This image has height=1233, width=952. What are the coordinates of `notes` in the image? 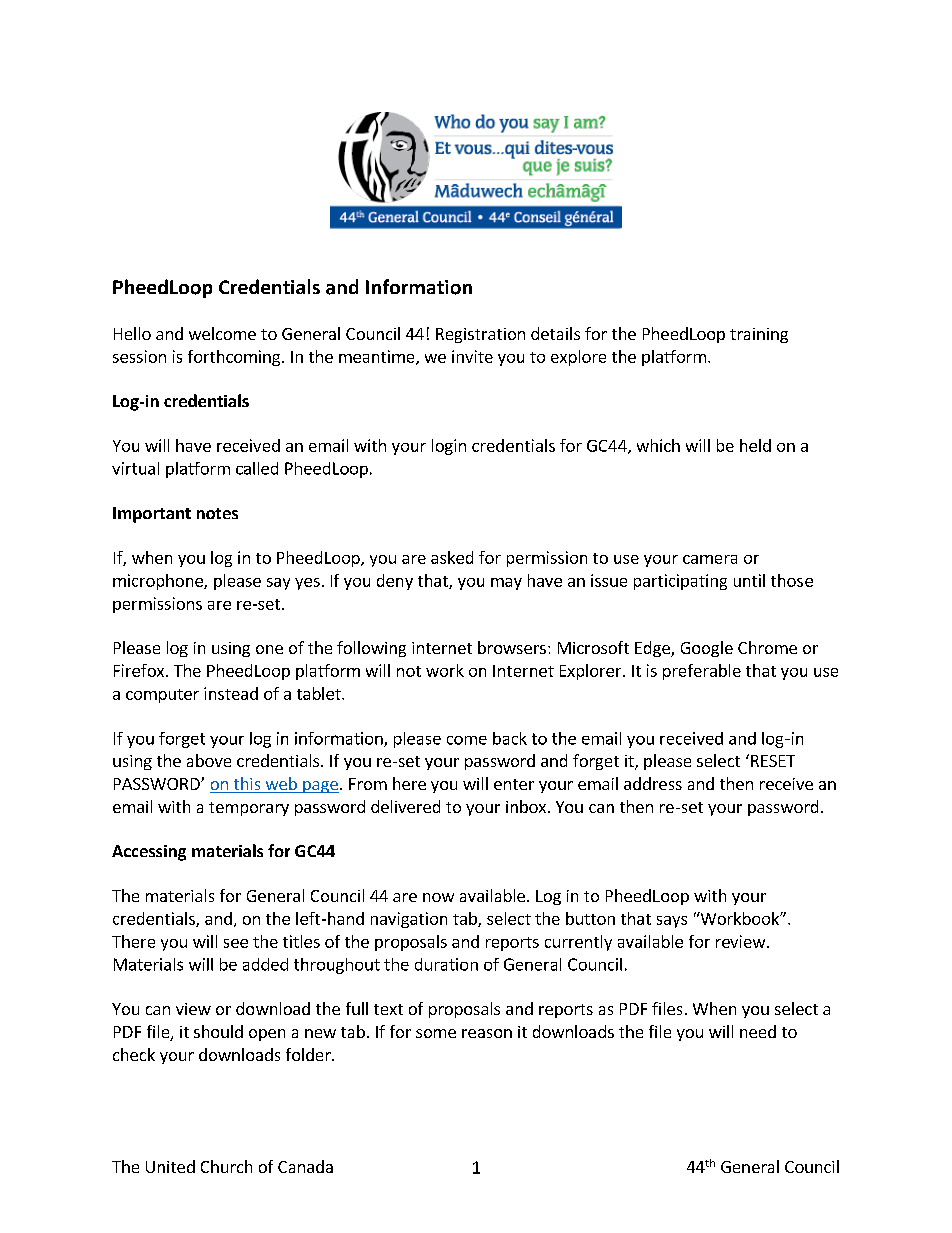 It's located at (217, 513).
